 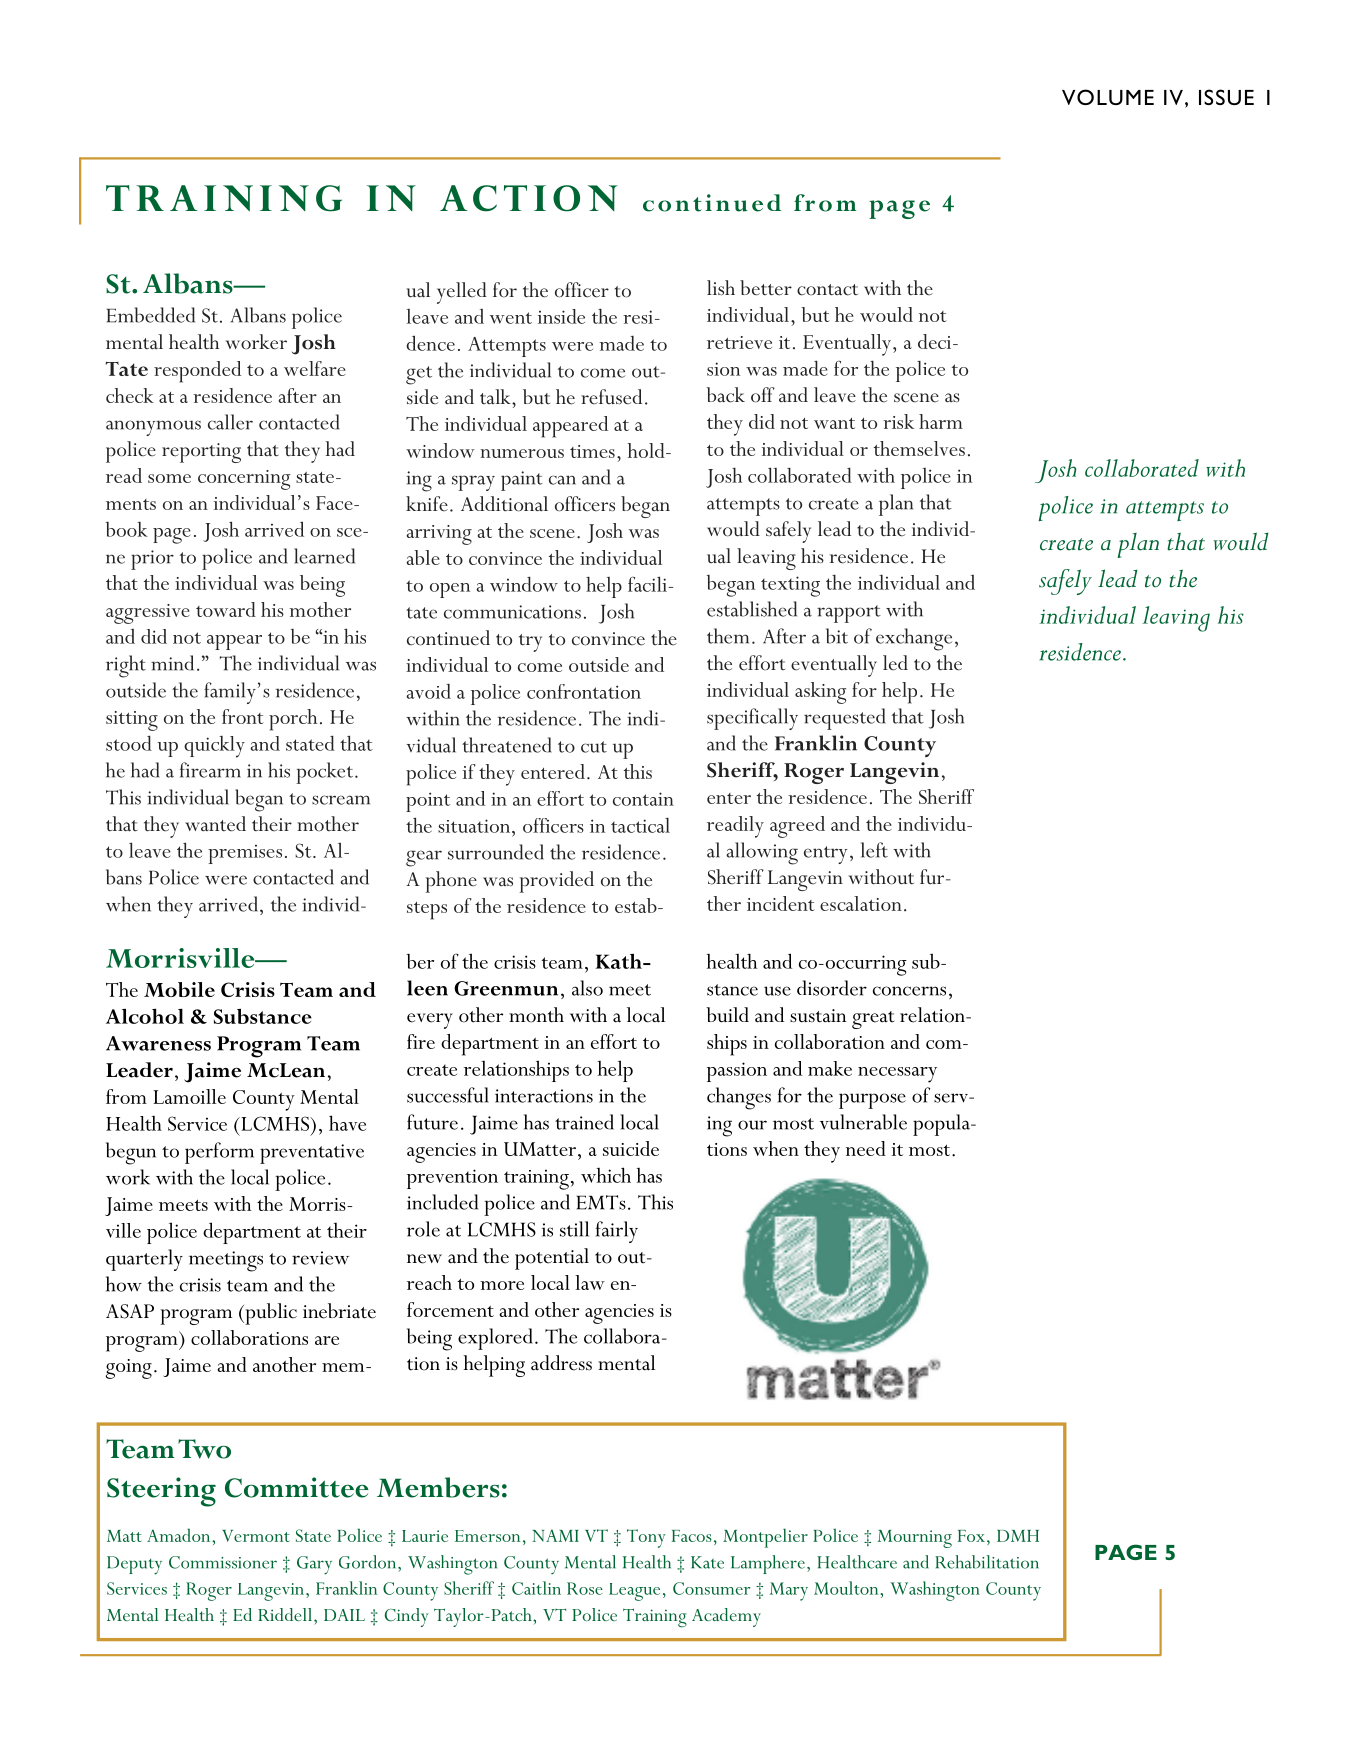 What do you see at coordinates (727, 1015) in the image?
I see `build` at bounding box center [727, 1015].
